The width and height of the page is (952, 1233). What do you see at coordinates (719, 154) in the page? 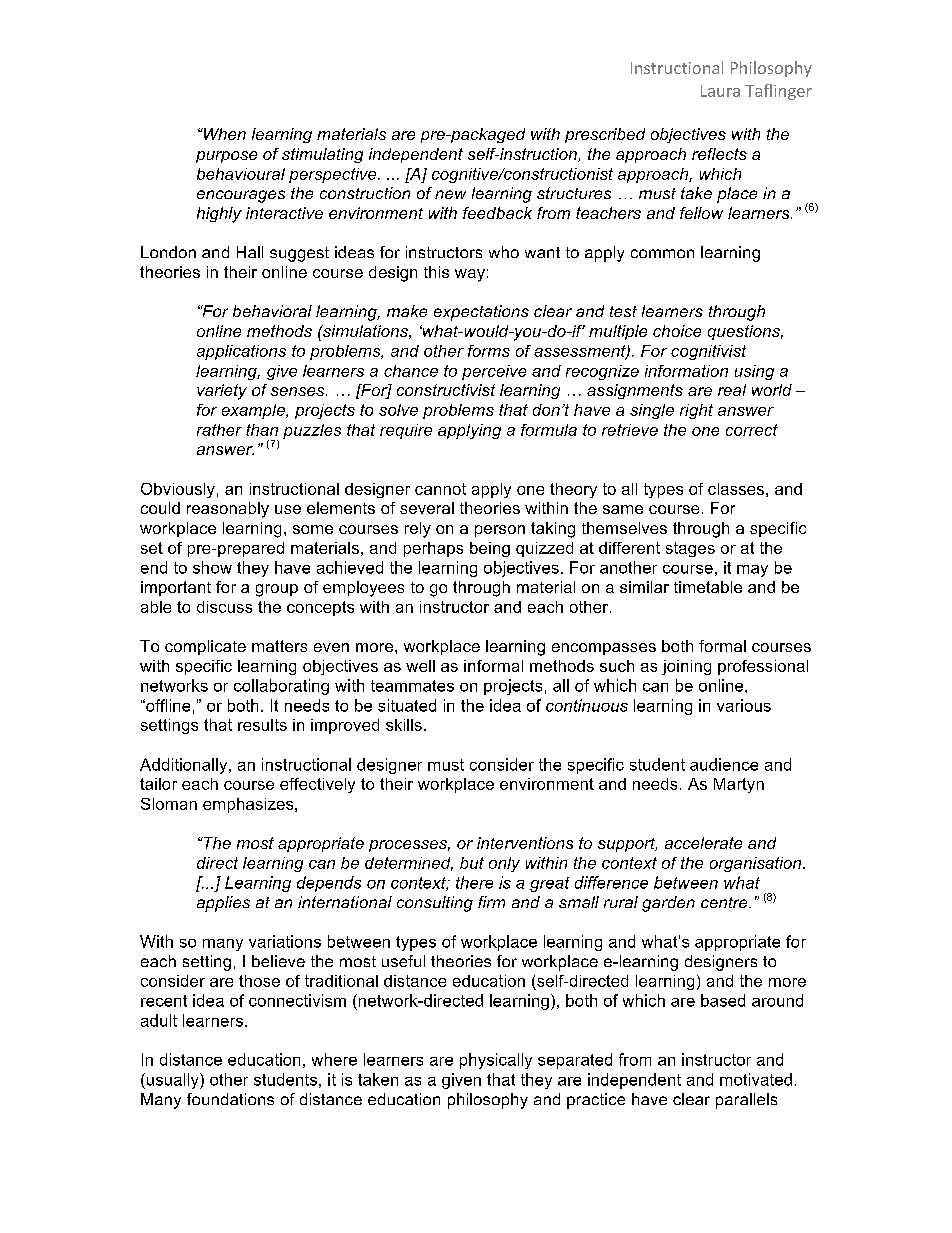
I see `reflects` at bounding box center [719, 154].
